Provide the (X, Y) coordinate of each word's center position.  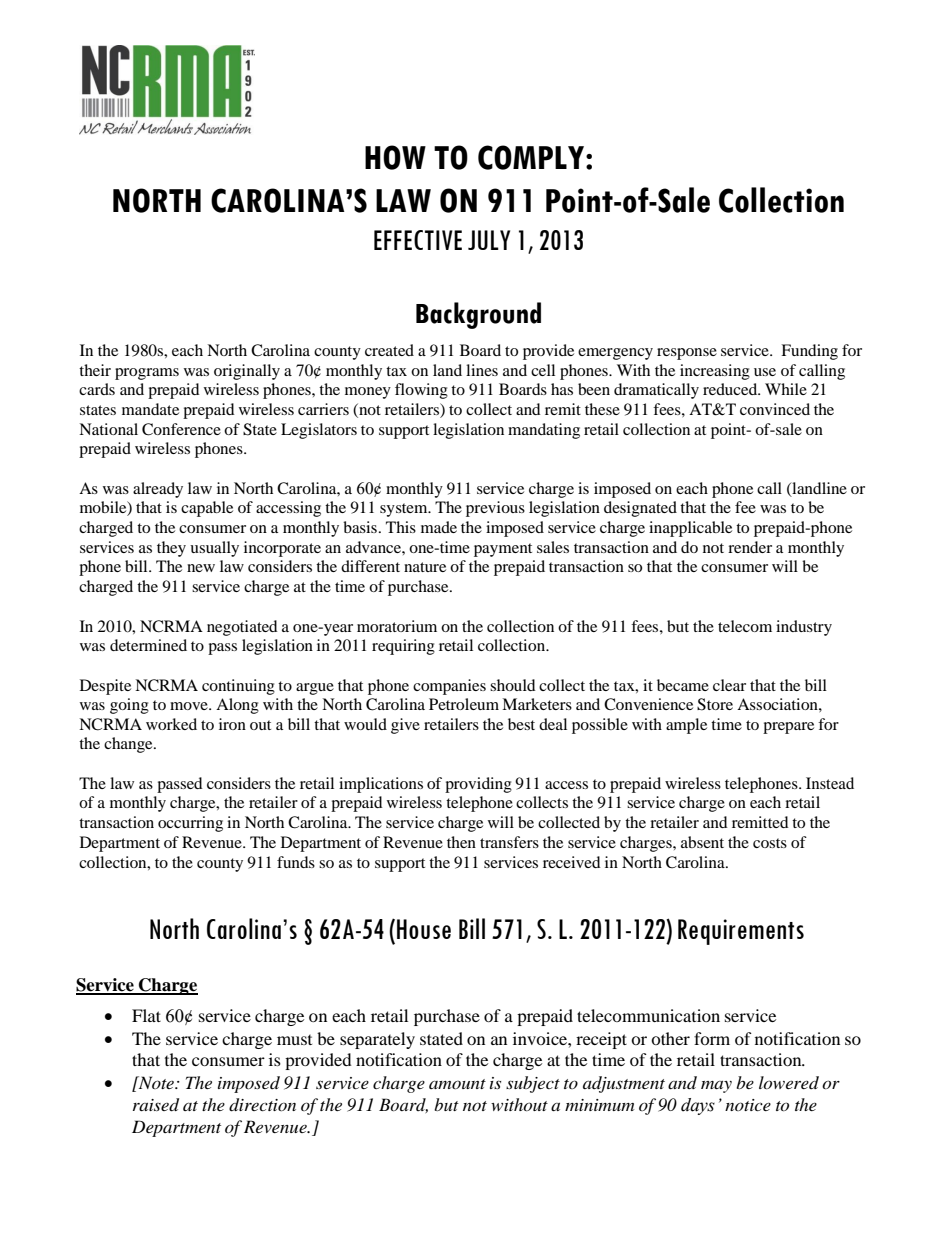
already (158, 490)
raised (156, 1105)
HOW (395, 157)
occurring (190, 824)
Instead (830, 783)
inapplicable (690, 529)
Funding (809, 352)
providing (478, 785)
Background (478, 315)
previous (495, 509)
